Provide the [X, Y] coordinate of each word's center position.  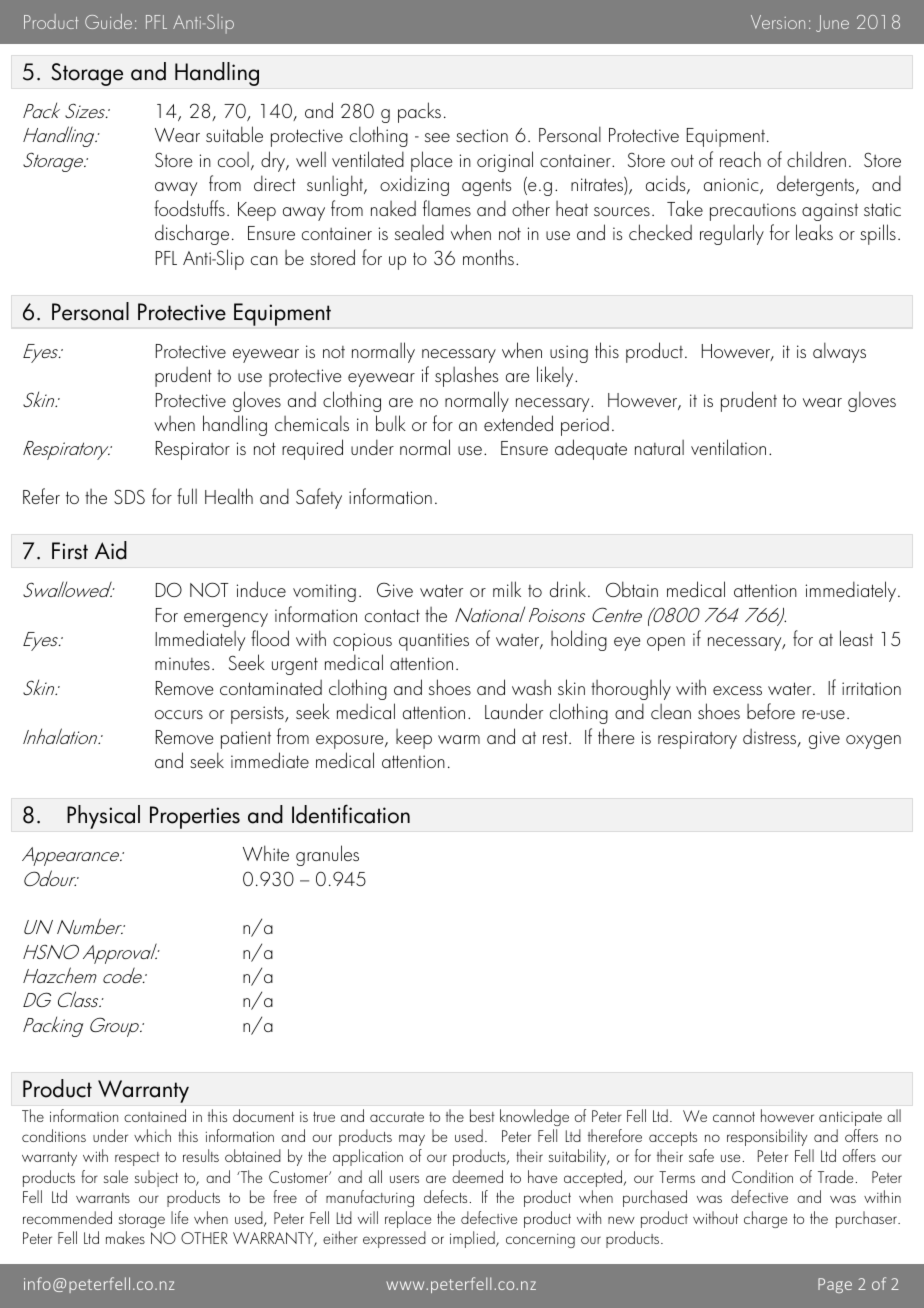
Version [778, 22]
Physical [103, 817]
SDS [129, 496]
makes [125, 1237]
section [482, 135]
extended [518, 423]
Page [835, 1285]
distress [771, 737]
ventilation [728, 447]
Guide [108, 21]
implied [473, 1239]
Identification [351, 814]
